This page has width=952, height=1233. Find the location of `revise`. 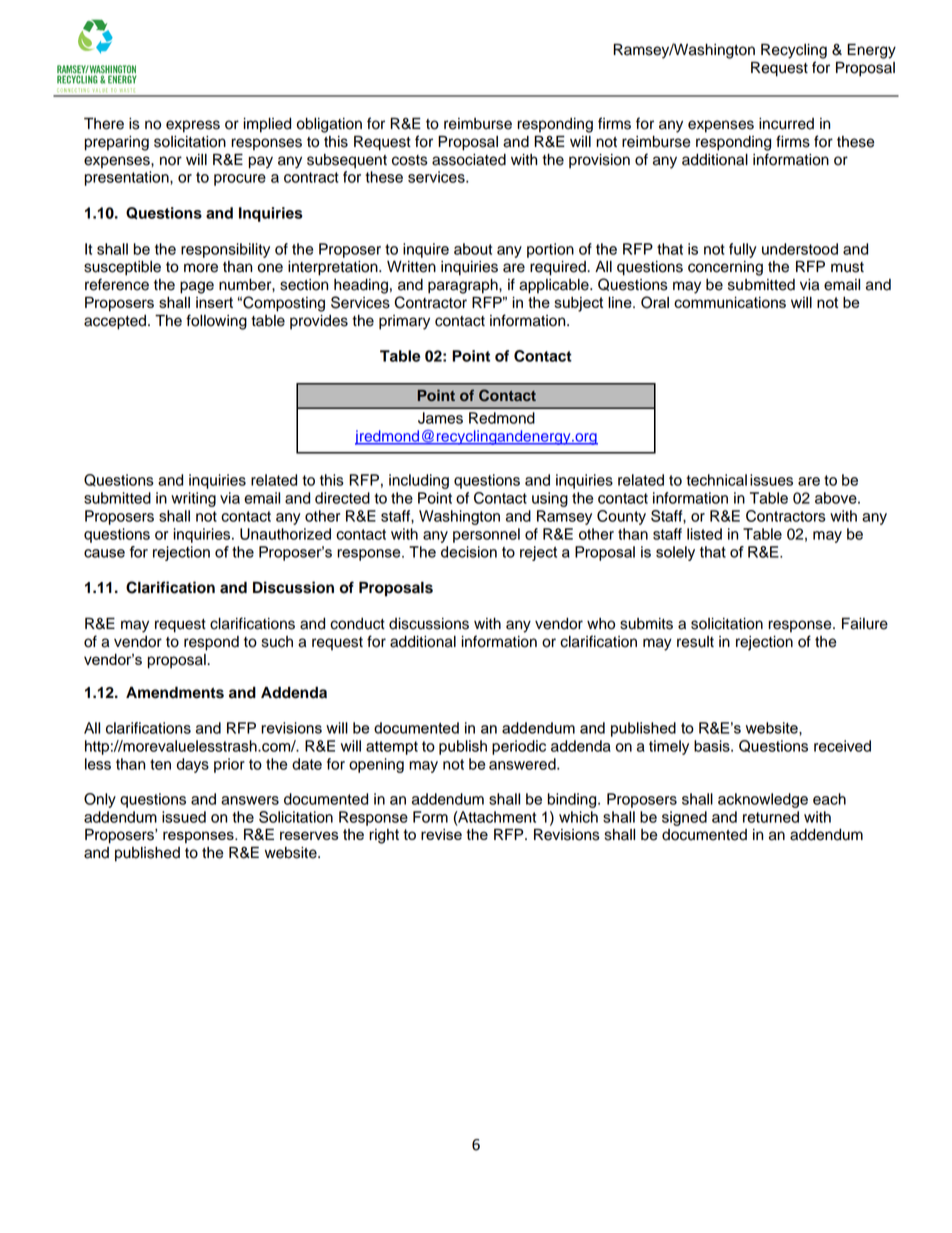

revise is located at coordinates (441, 834).
